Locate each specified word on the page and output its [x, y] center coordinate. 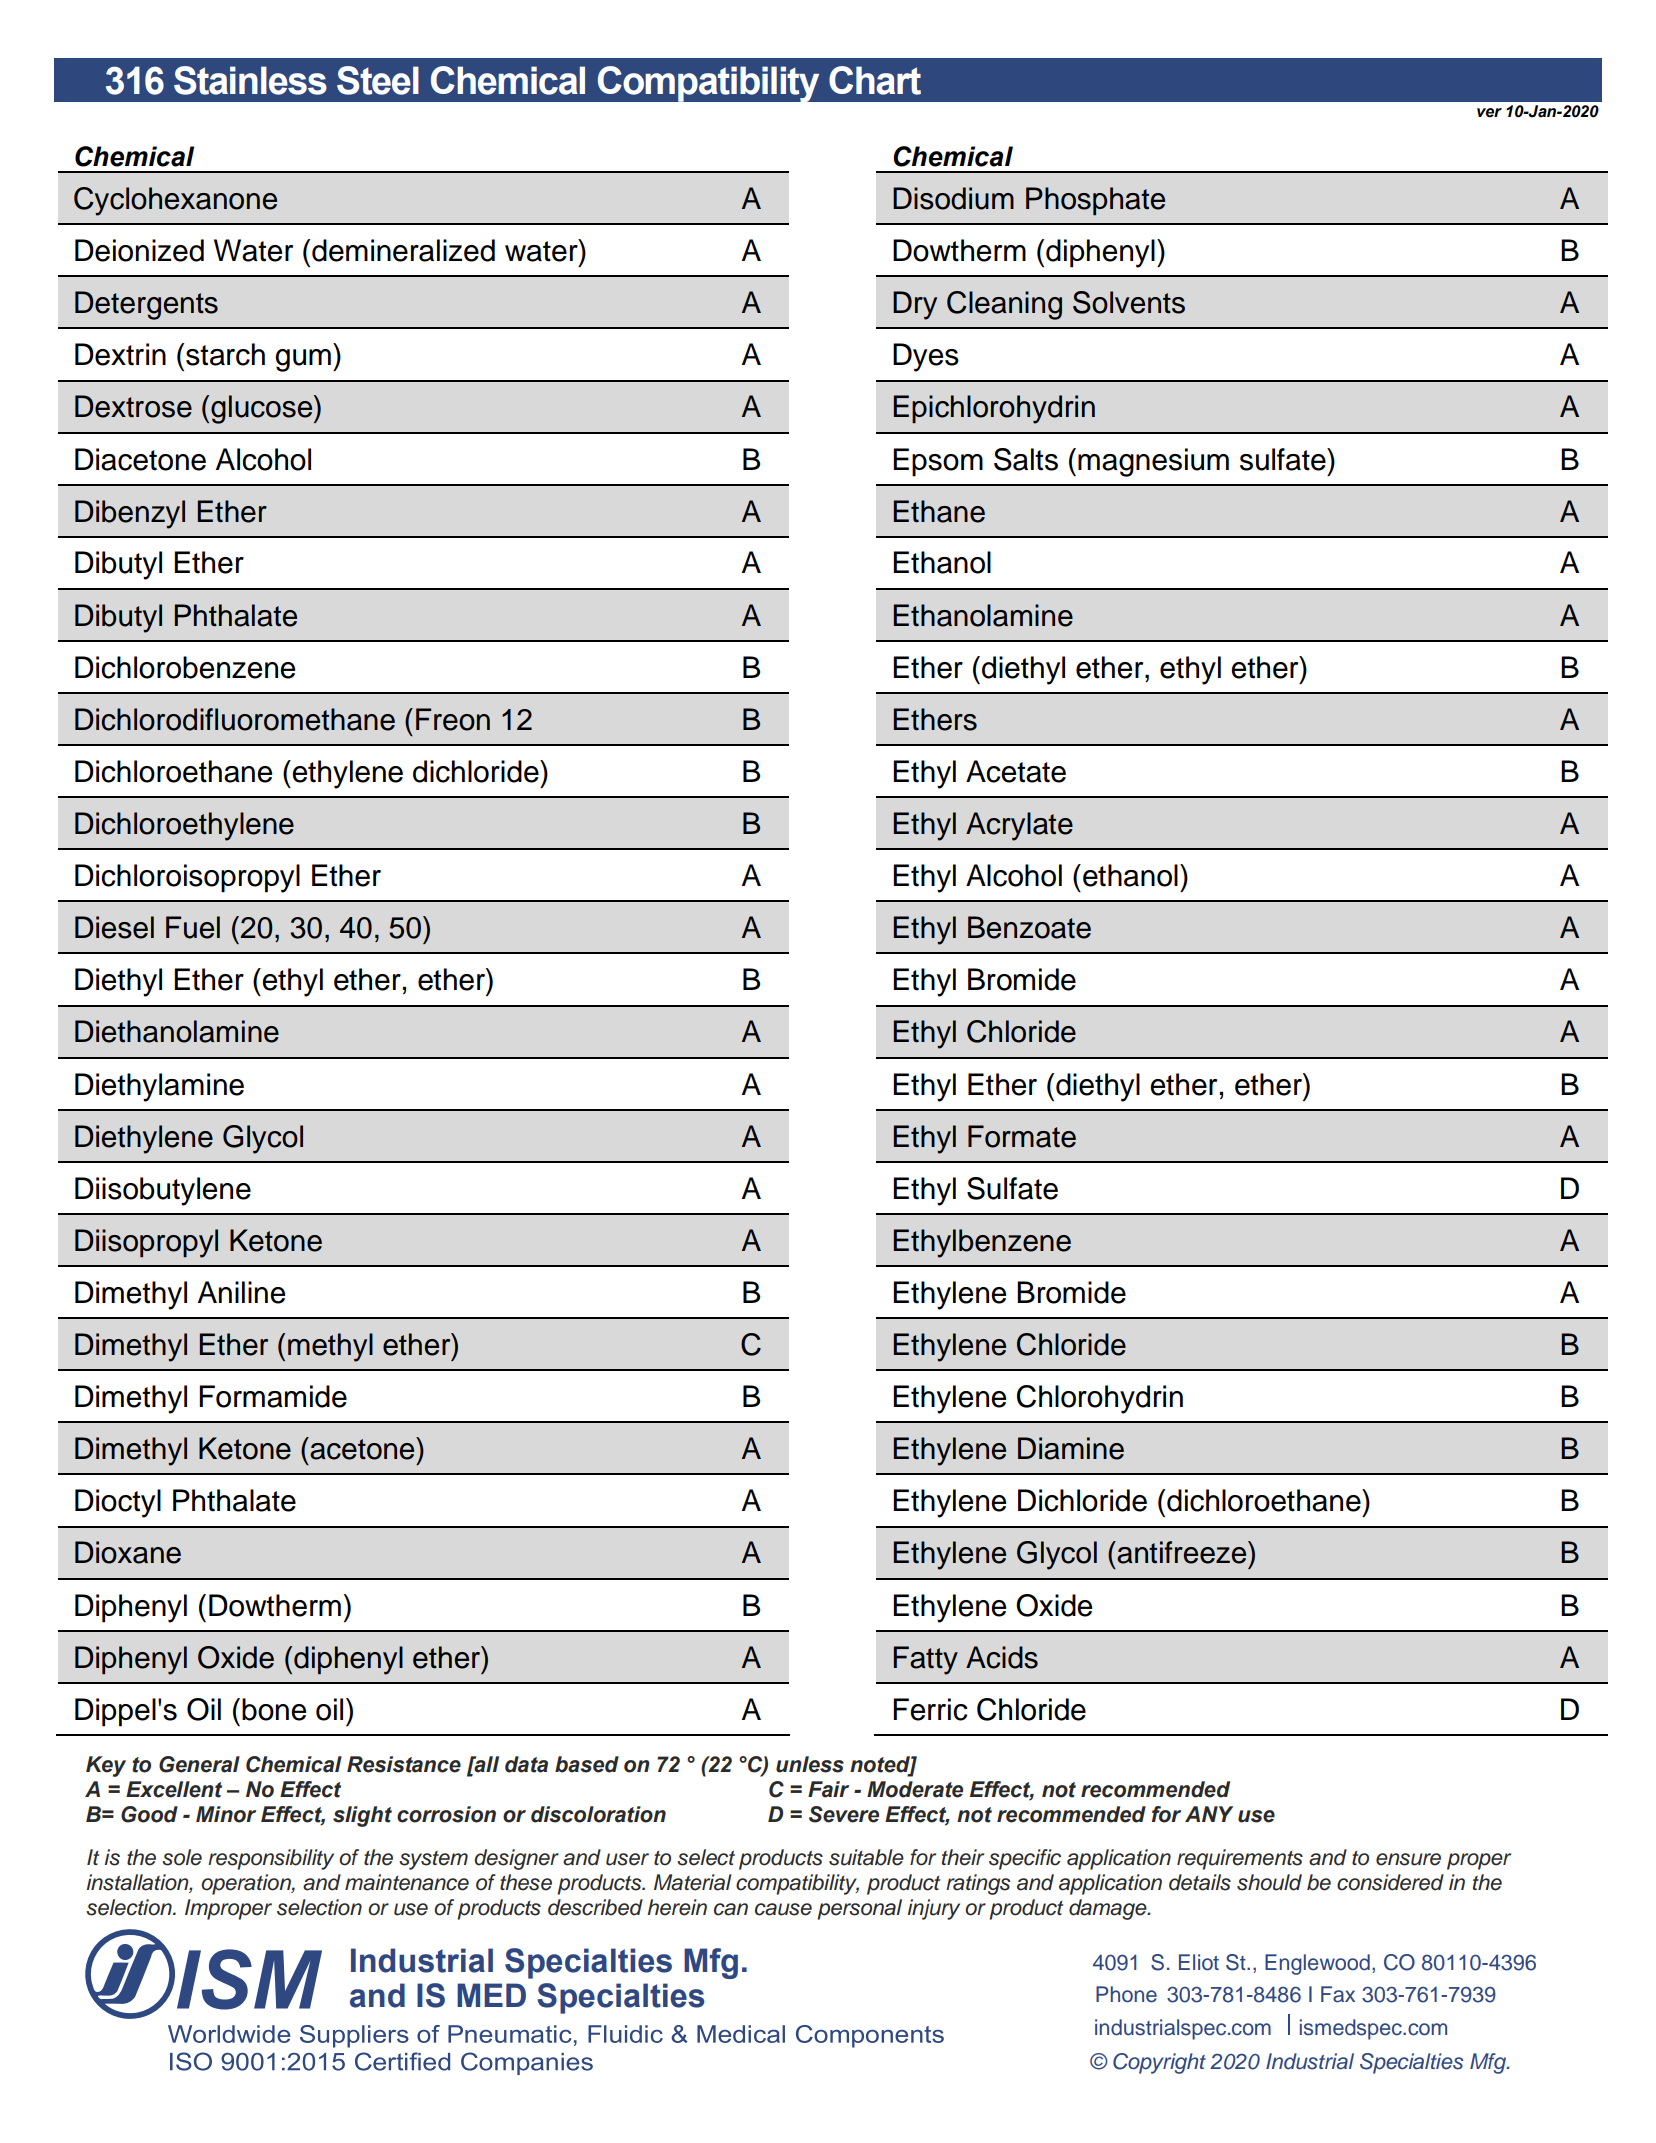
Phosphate [1095, 201]
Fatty [926, 1660]
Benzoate [1029, 927]
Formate [1022, 1136]
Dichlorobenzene [185, 667]
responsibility [271, 1859]
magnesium [1153, 462]
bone [274, 1709]
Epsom [938, 462]
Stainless [250, 80]
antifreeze [1182, 1552]
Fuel [193, 927]
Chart [875, 80]
